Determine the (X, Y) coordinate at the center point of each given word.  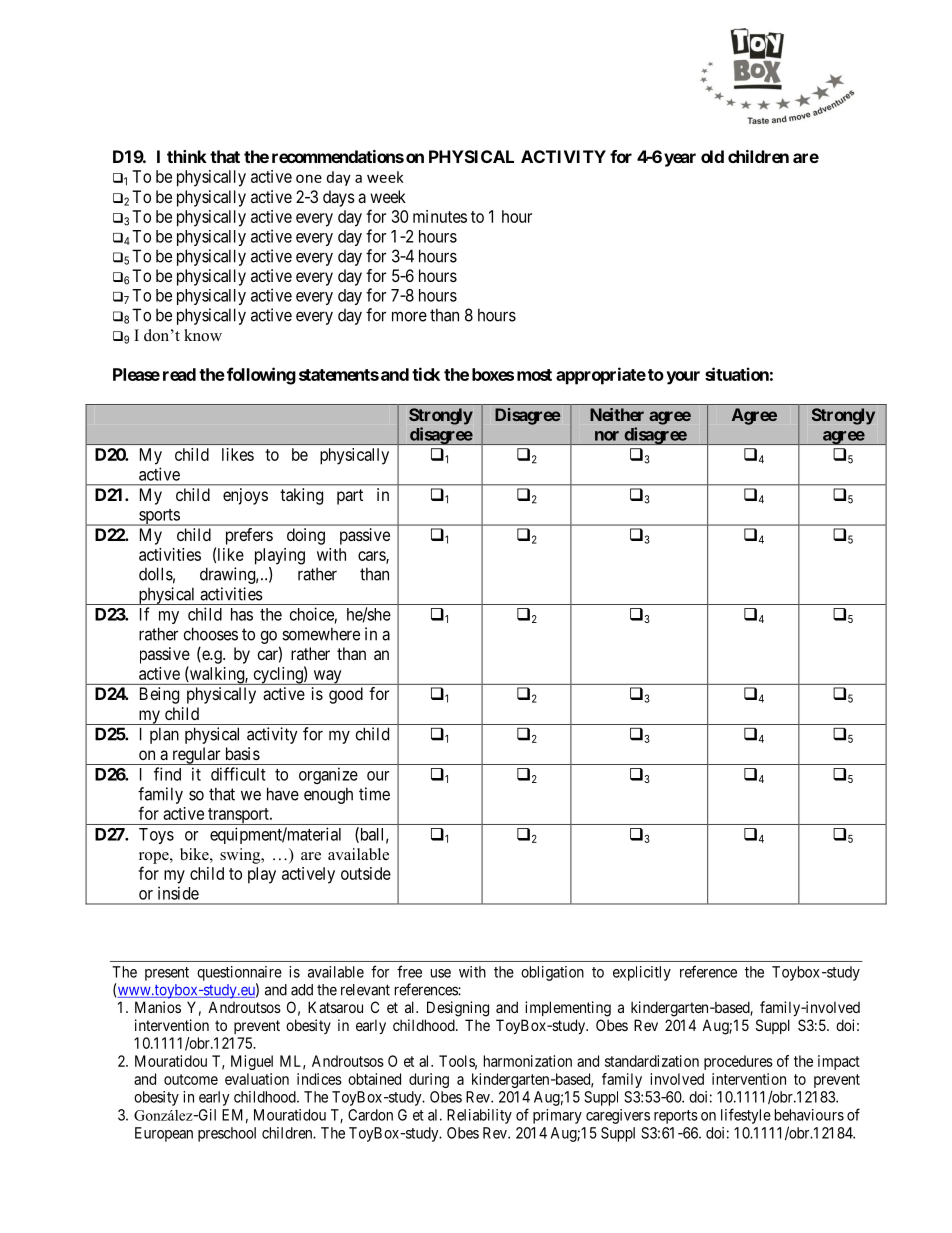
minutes (440, 216)
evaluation (257, 1079)
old (712, 156)
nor (607, 436)
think (187, 156)
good (346, 695)
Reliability (479, 1116)
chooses (211, 634)
